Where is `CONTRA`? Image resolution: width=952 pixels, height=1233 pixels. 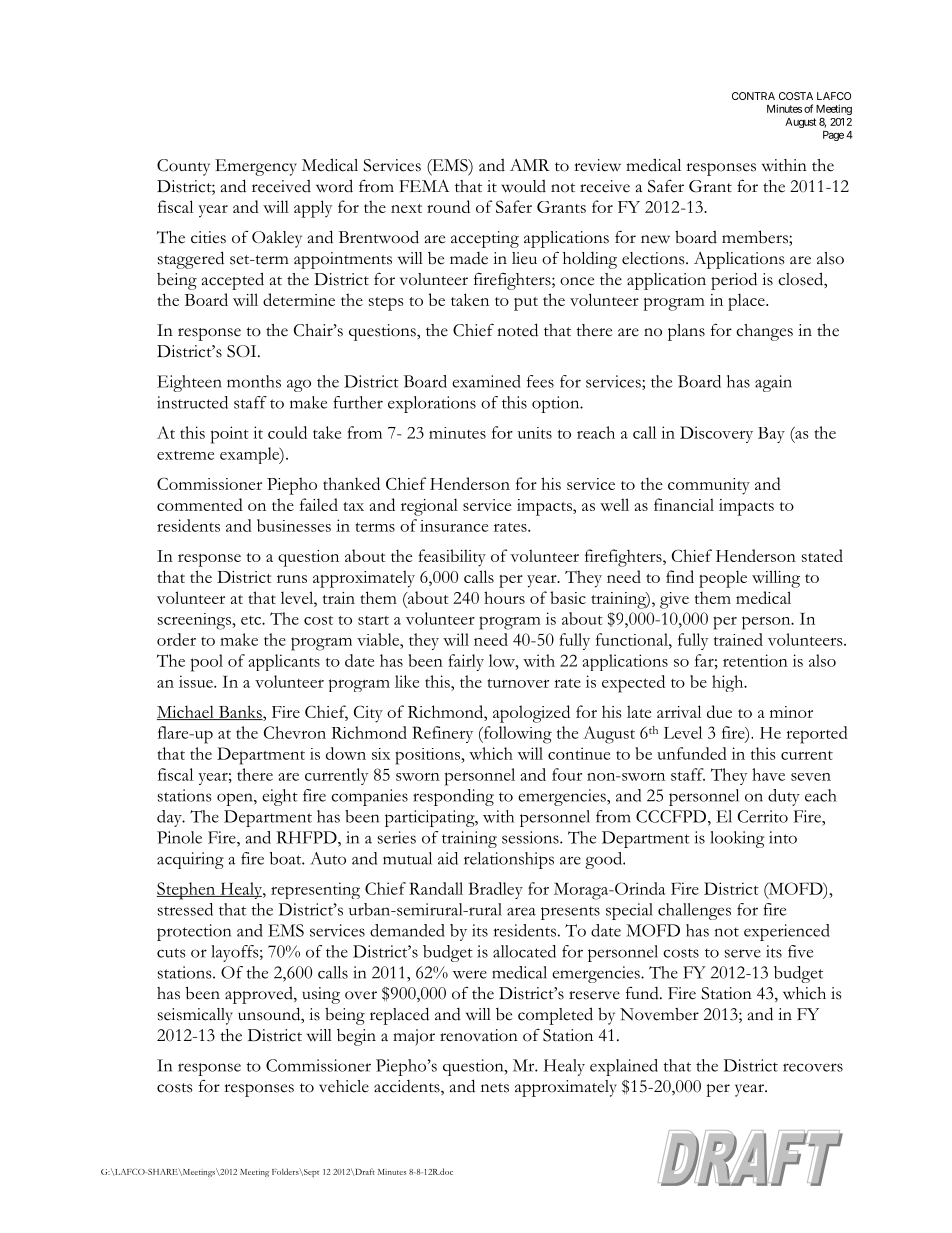 CONTRA is located at coordinates (753, 96).
